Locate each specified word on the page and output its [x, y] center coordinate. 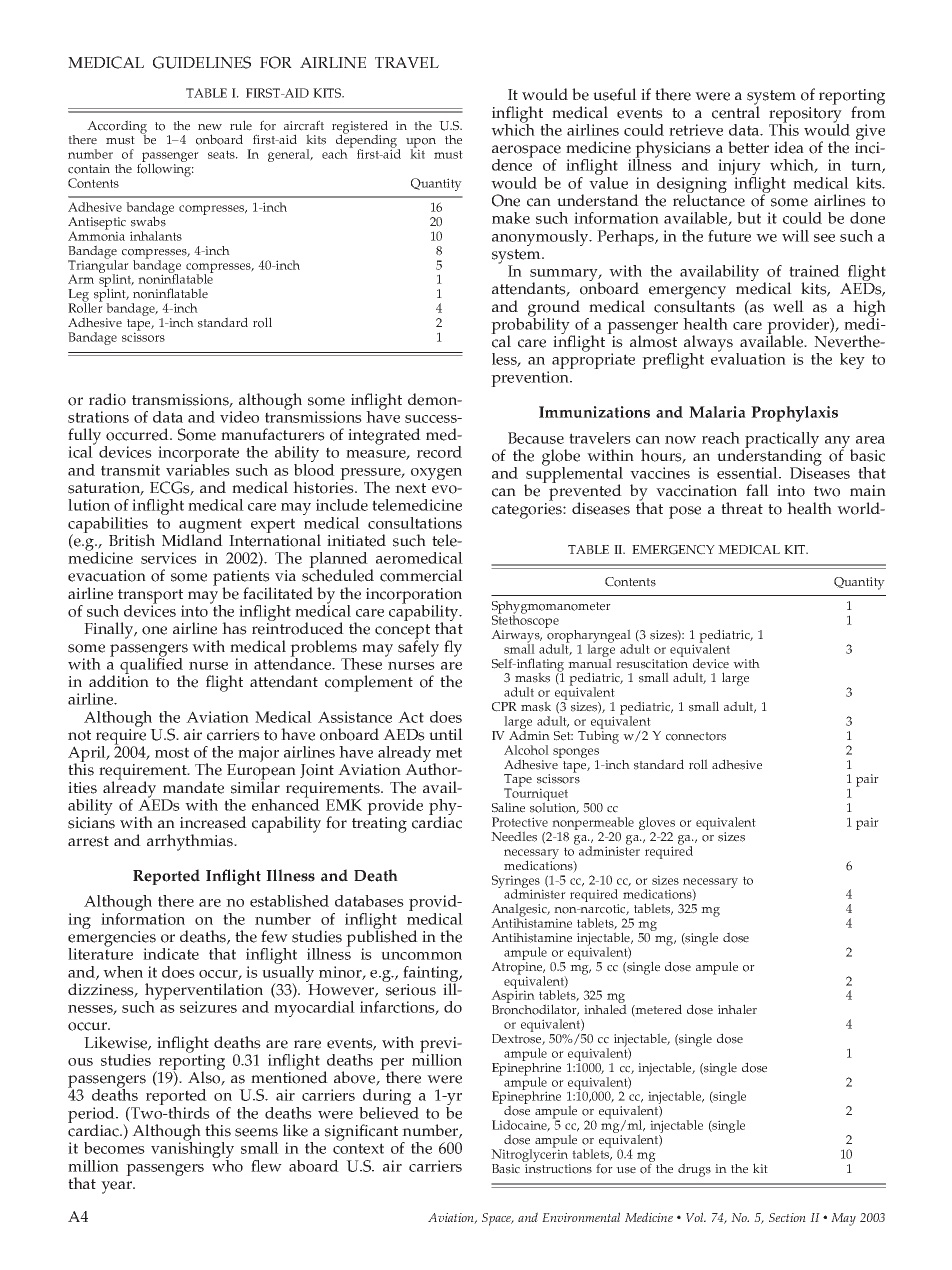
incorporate [198, 455]
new [210, 127]
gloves [657, 825]
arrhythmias [191, 842]
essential [748, 473]
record [439, 452]
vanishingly [192, 1150]
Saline [508, 807]
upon [421, 144]
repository [805, 116]
